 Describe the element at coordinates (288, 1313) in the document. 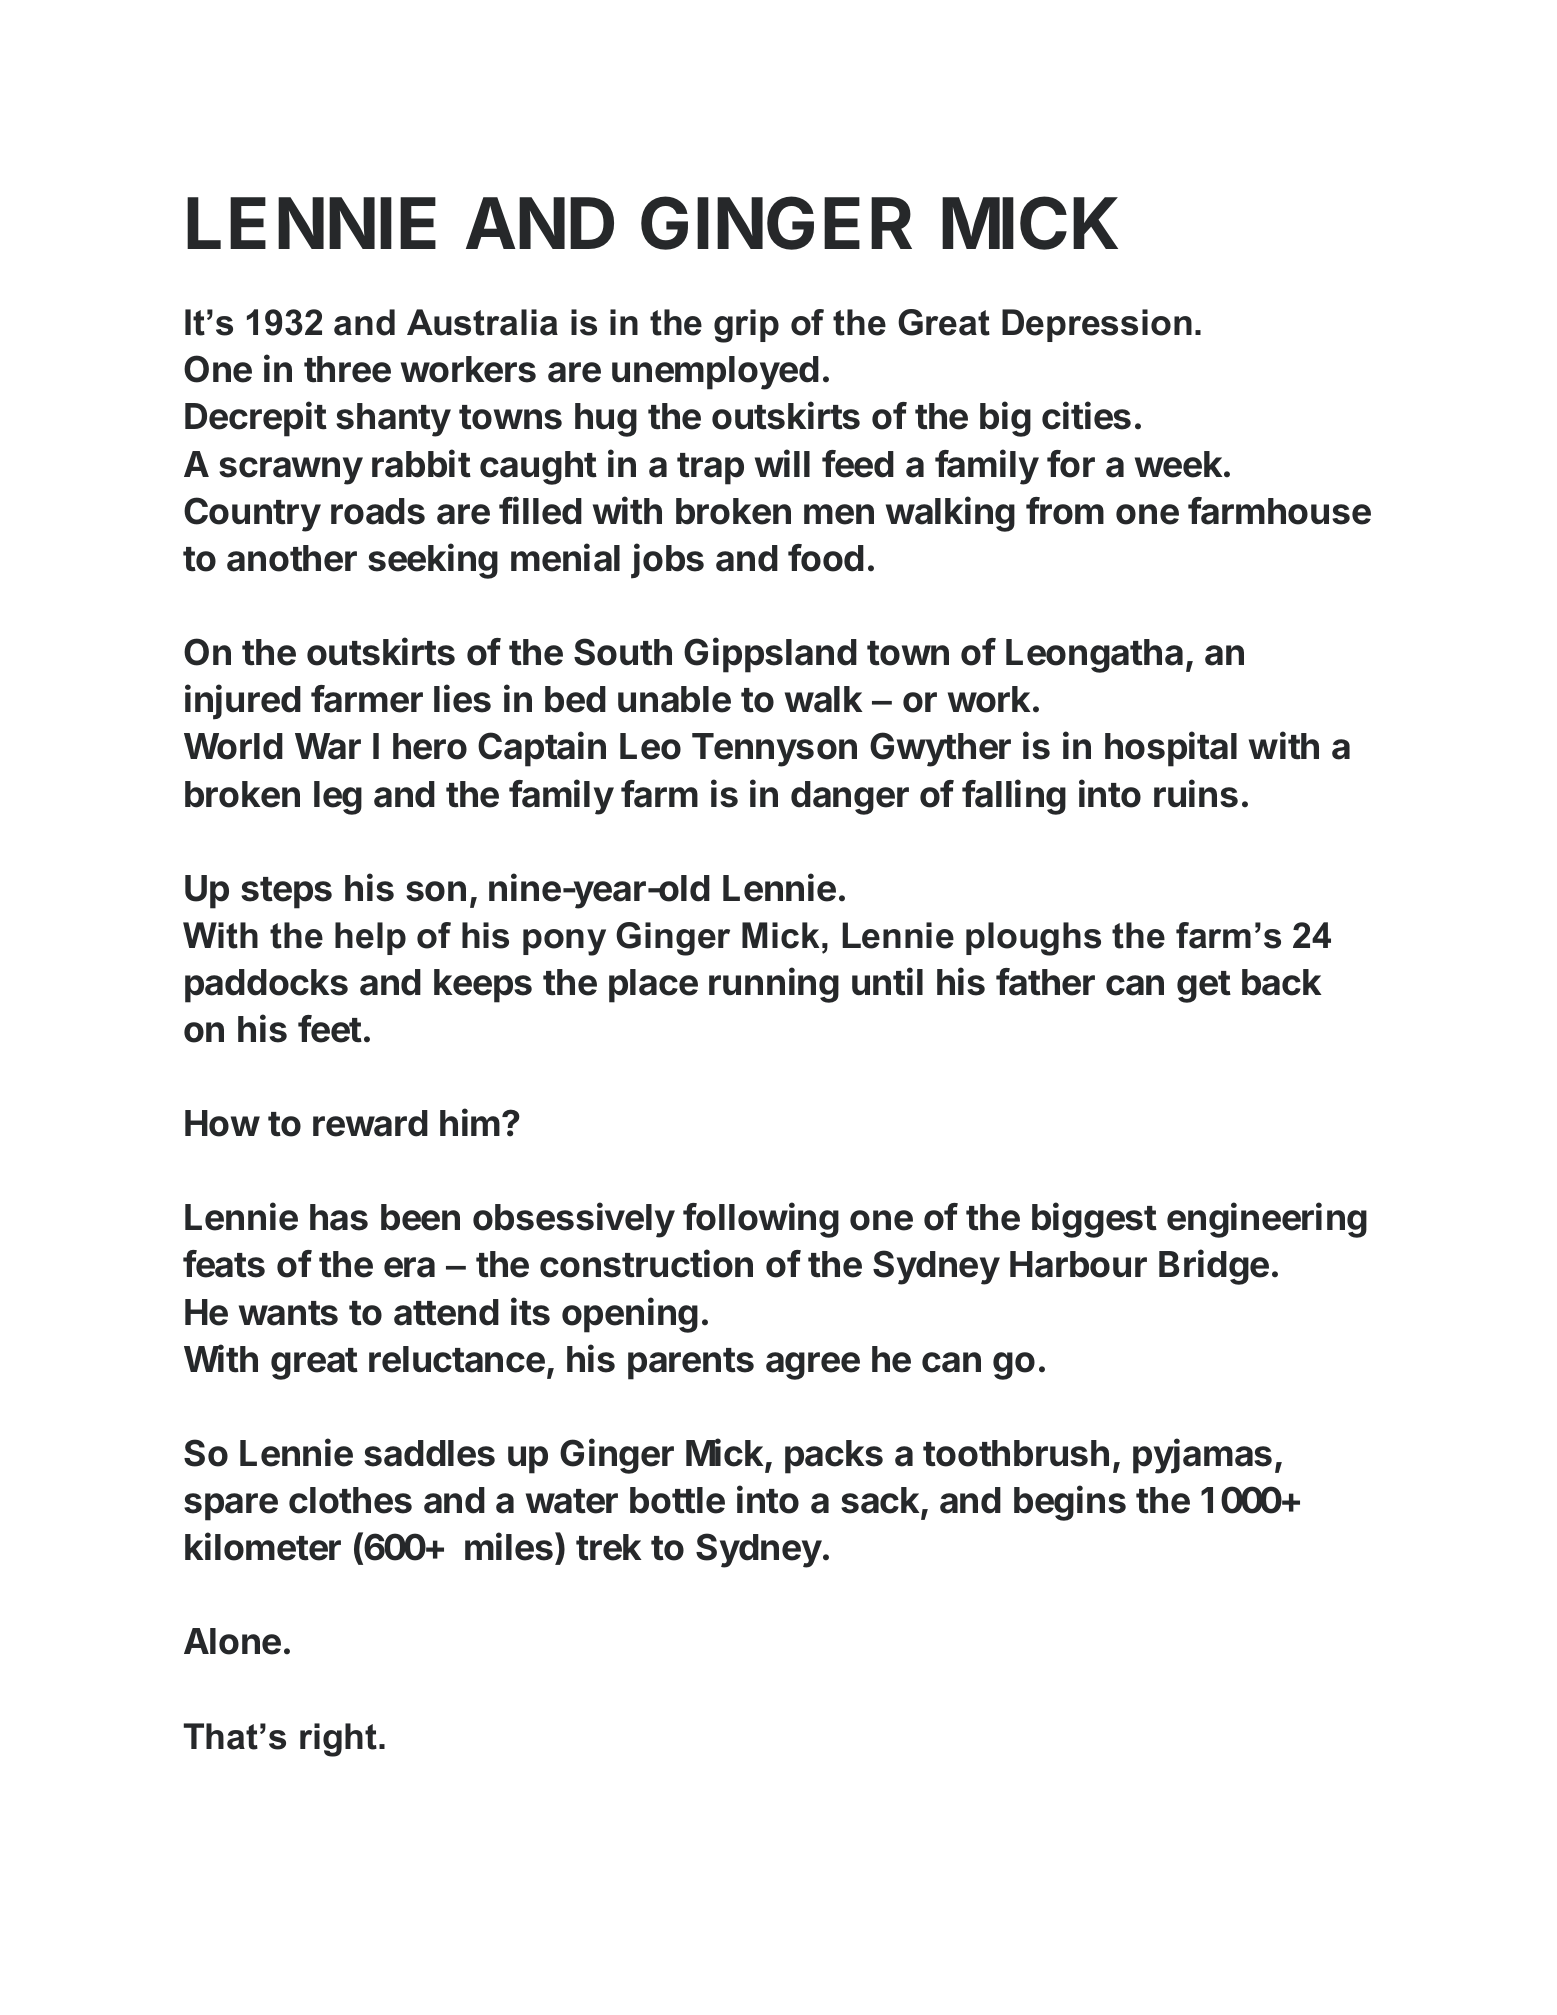

I see `wants` at that location.
